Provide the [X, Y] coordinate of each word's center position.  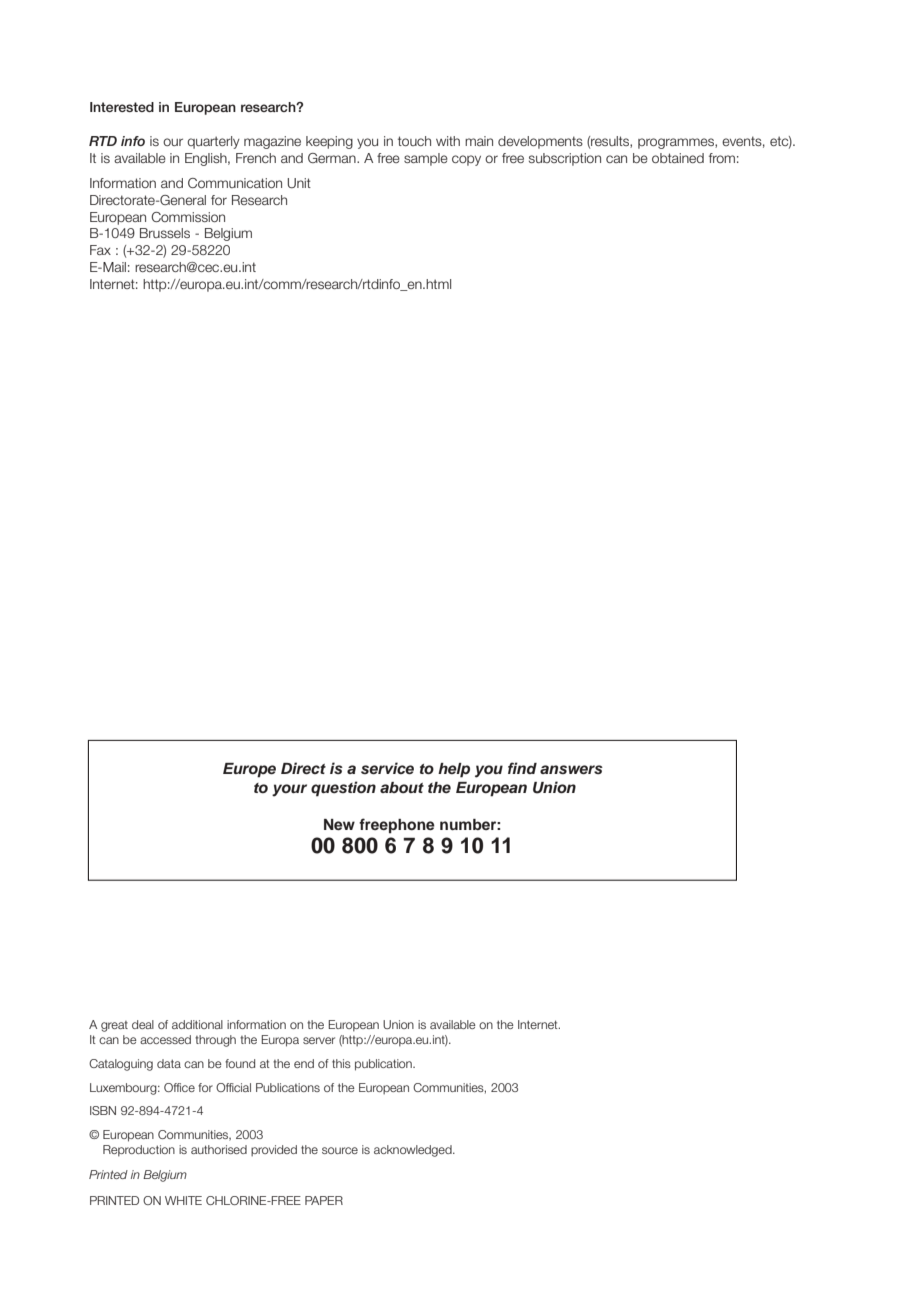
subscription [565, 159]
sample [426, 159]
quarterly [213, 142]
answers [571, 770]
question [343, 789]
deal [143, 1024]
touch [414, 141]
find [522, 768]
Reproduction [139, 1151]
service [387, 768]
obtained [678, 158]
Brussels [165, 233]
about [402, 787]
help [454, 770]
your [289, 790]
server [319, 1040]
